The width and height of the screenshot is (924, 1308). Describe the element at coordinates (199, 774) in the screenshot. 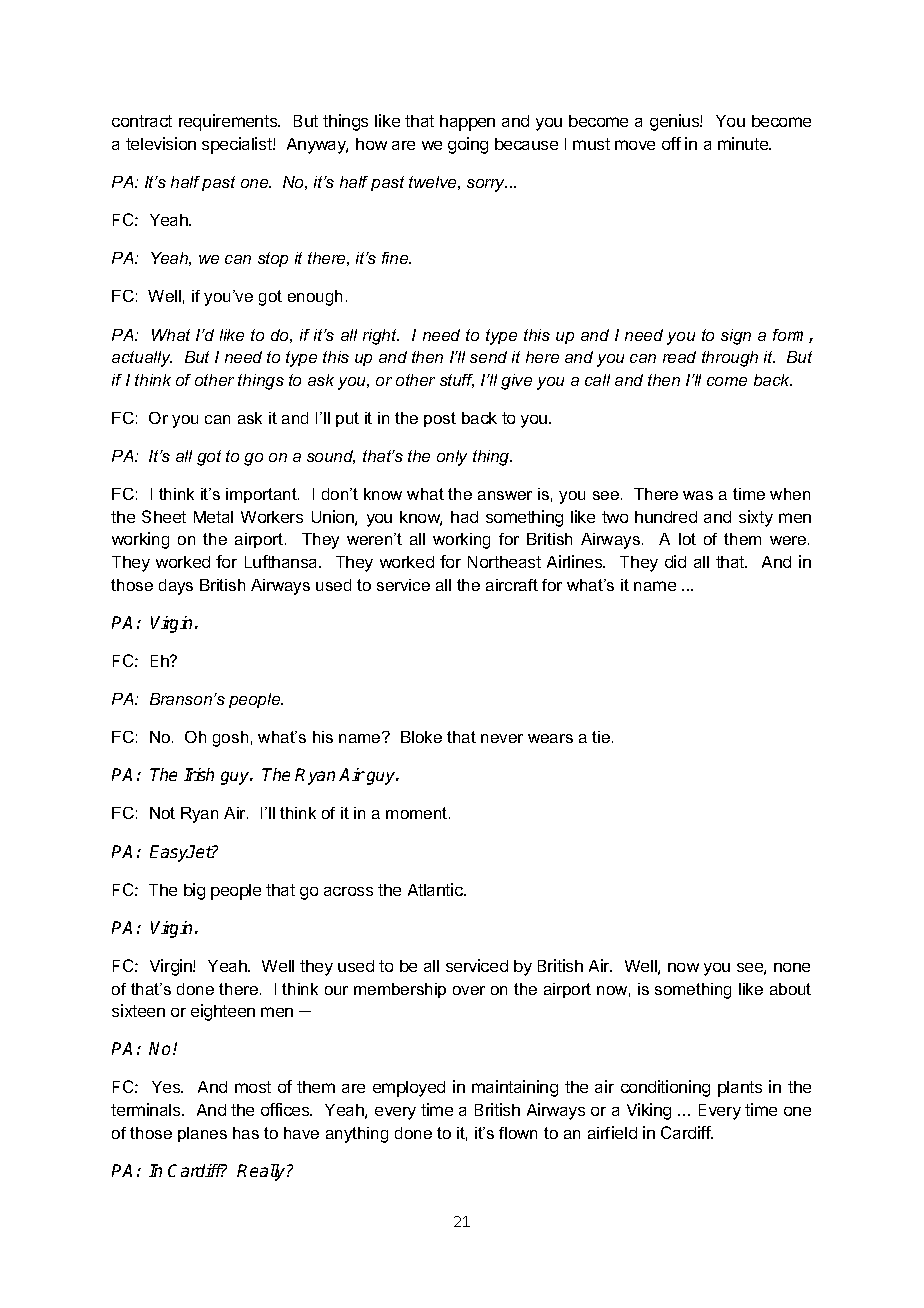

I see `Irish` at that location.
